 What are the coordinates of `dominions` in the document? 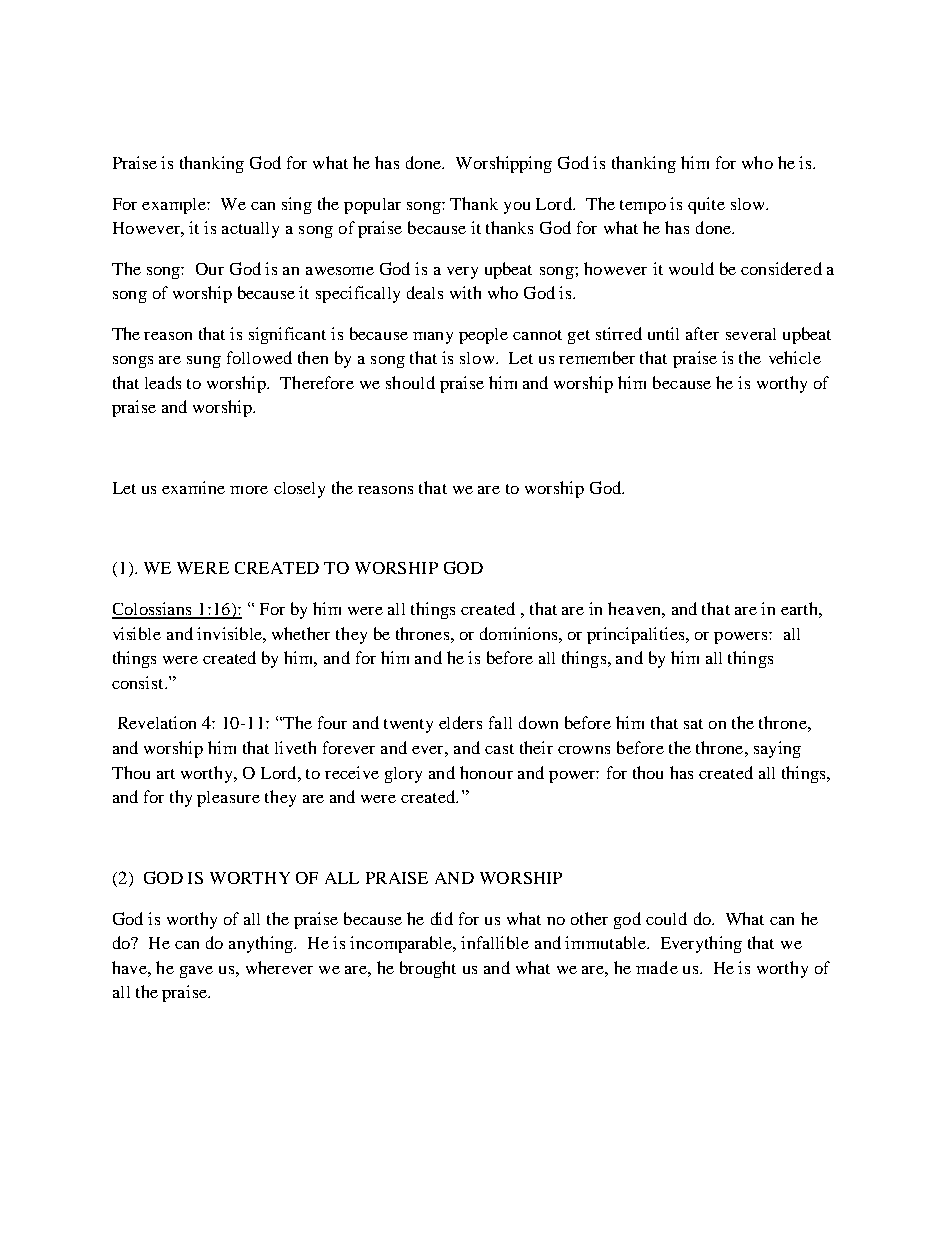 It's located at (520, 633).
